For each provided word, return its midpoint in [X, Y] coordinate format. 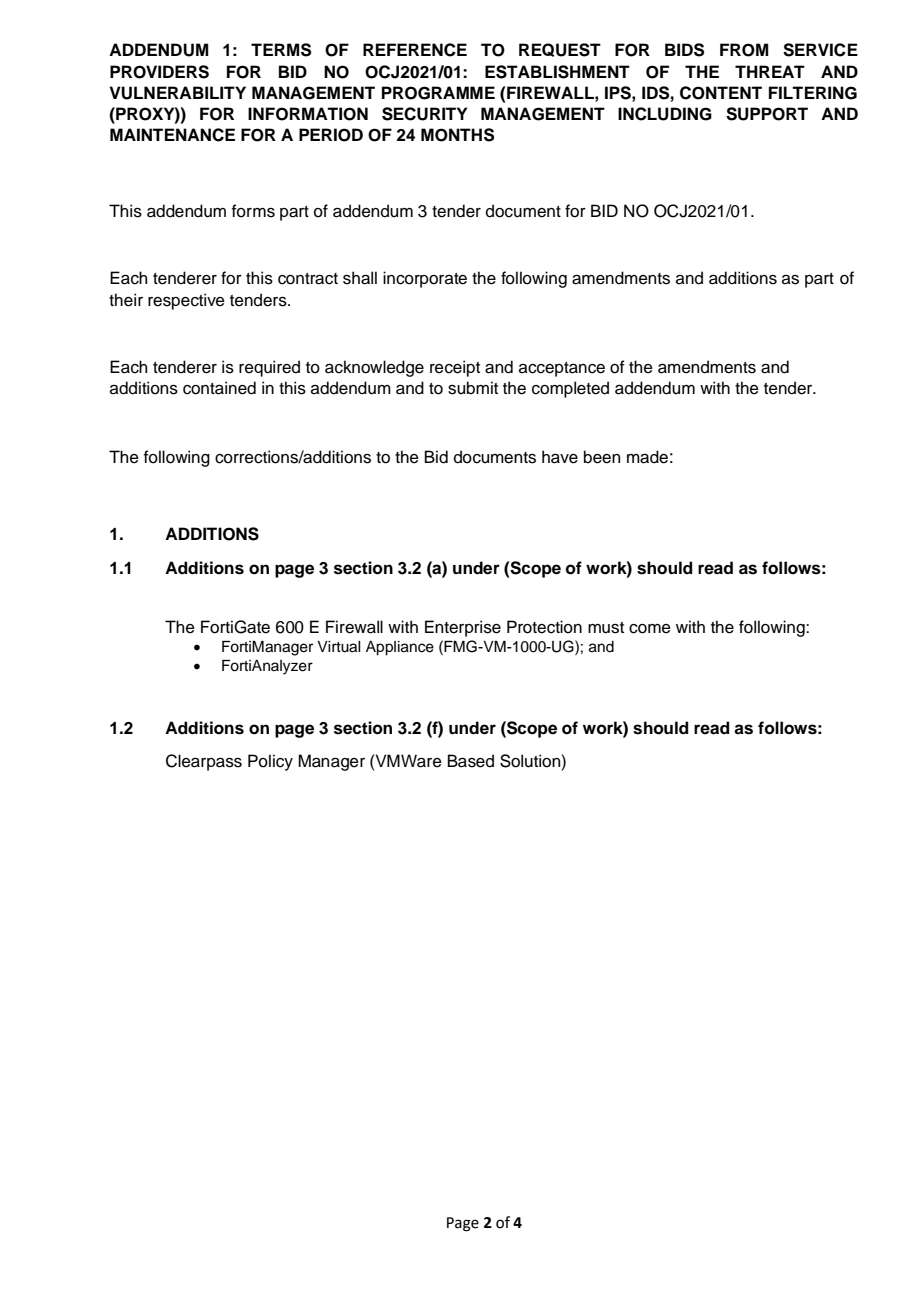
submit [473, 388]
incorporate [425, 279]
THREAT [770, 71]
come [650, 629]
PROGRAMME [438, 93]
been [602, 457]
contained [219, 388]
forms [253, 211]
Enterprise [463, 628]
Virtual [339, 647]
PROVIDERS [159, 72]
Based [471, 761]
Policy [270, 762]
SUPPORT [767, 114]
